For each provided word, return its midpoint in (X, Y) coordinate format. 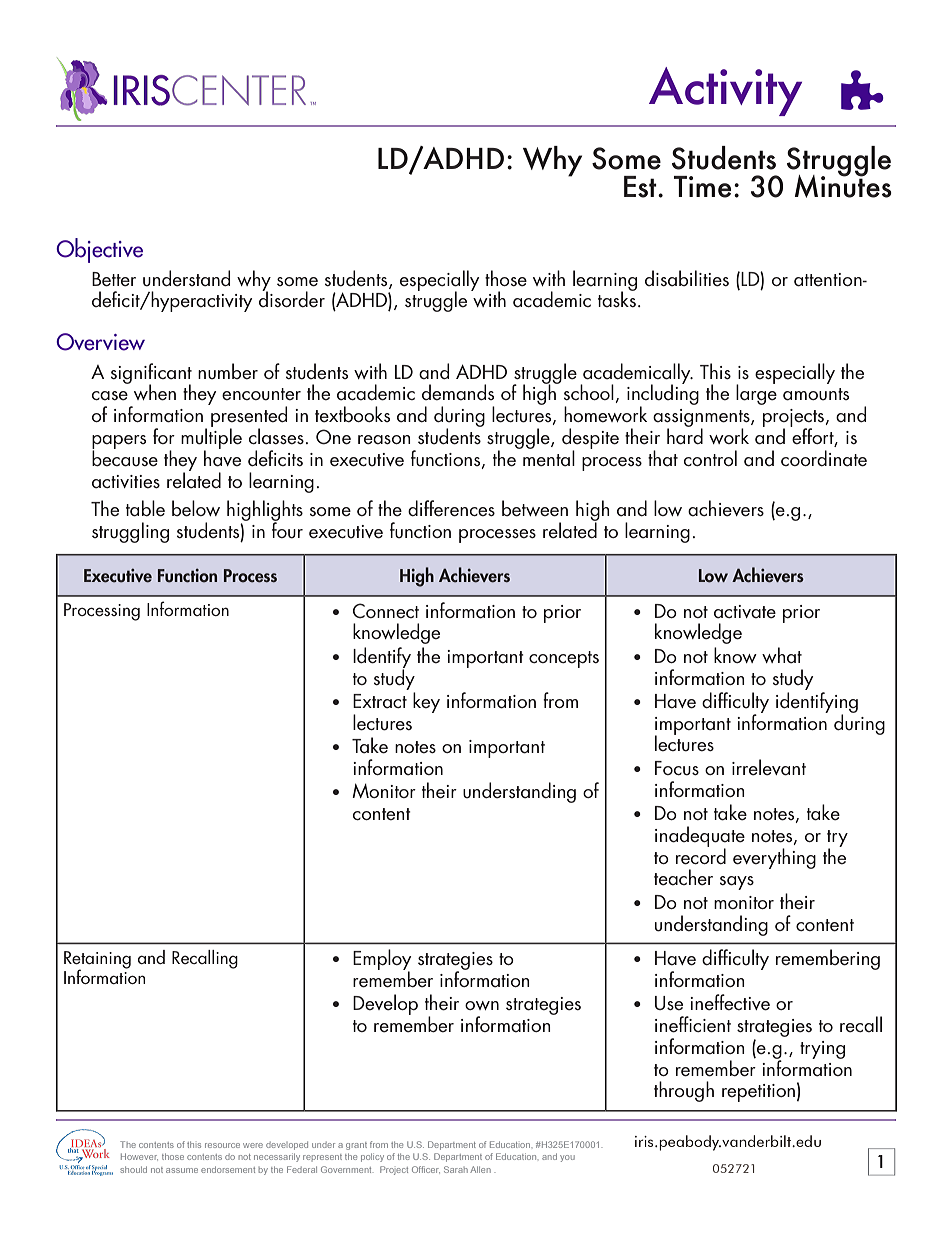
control (710, 458)
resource (222, 1145)
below (196, 508)
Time (702, 187)
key (426, 702)
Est (641, 187)
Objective (99, 250)
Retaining (97, 961)
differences (451, 508)
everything (774, 858)
